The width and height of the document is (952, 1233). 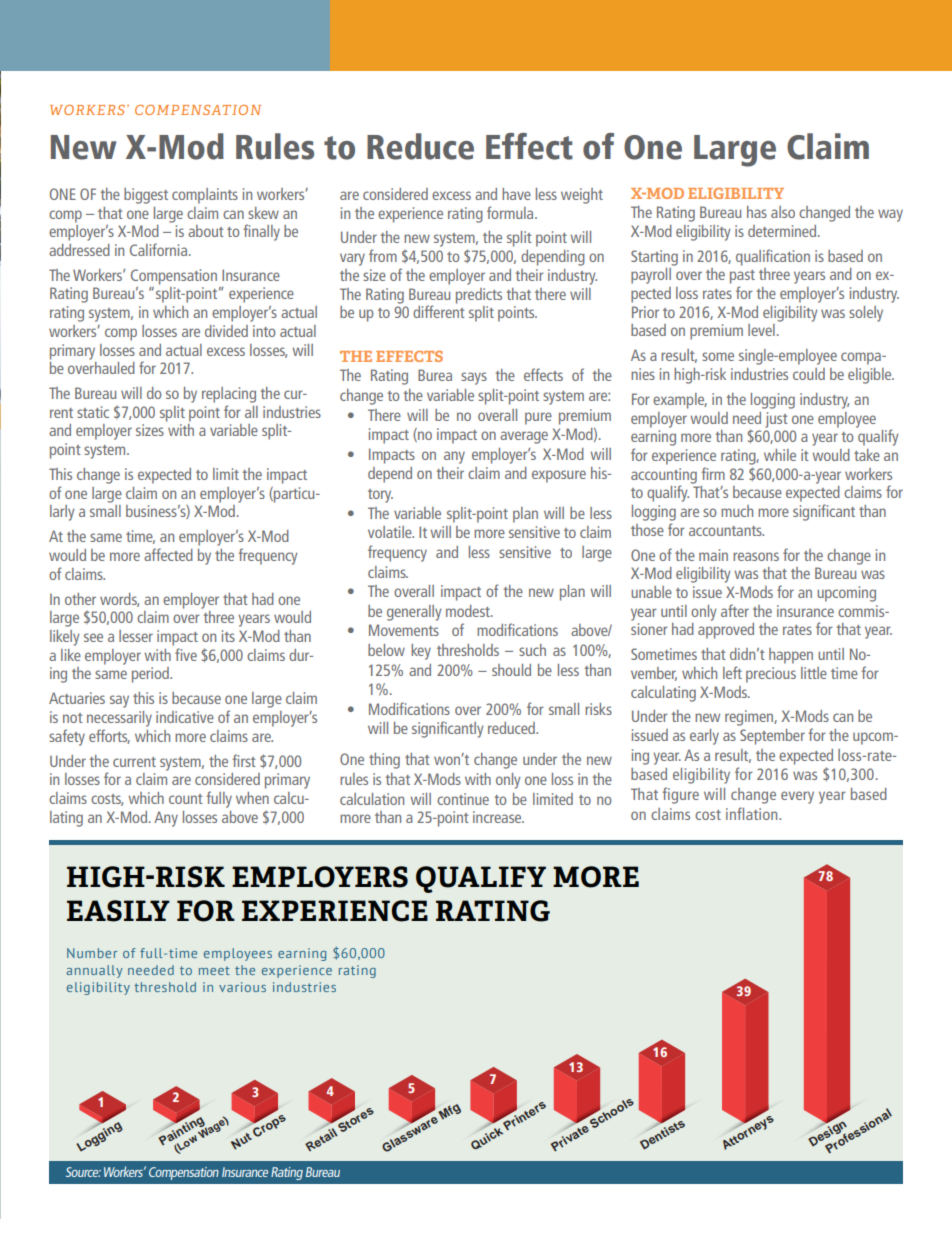 What do you see at coordinates (242, 987) in the document?
I see `various` at bounding box center [242, 987].
